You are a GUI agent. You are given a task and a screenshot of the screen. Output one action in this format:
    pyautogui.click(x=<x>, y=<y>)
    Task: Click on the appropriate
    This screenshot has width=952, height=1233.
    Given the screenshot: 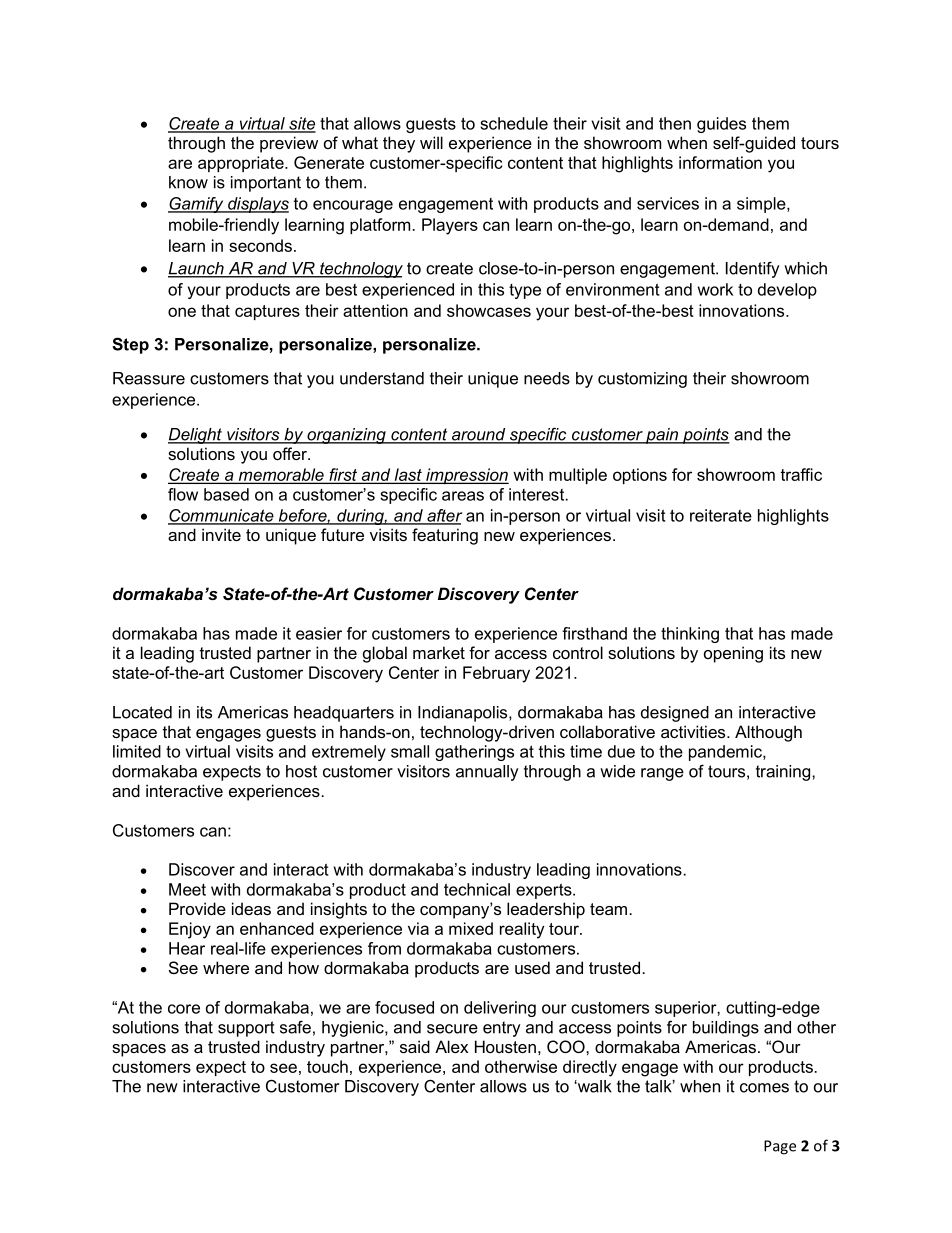 What is the action you would take?
    pyautogui.click(x=242, y=164)
